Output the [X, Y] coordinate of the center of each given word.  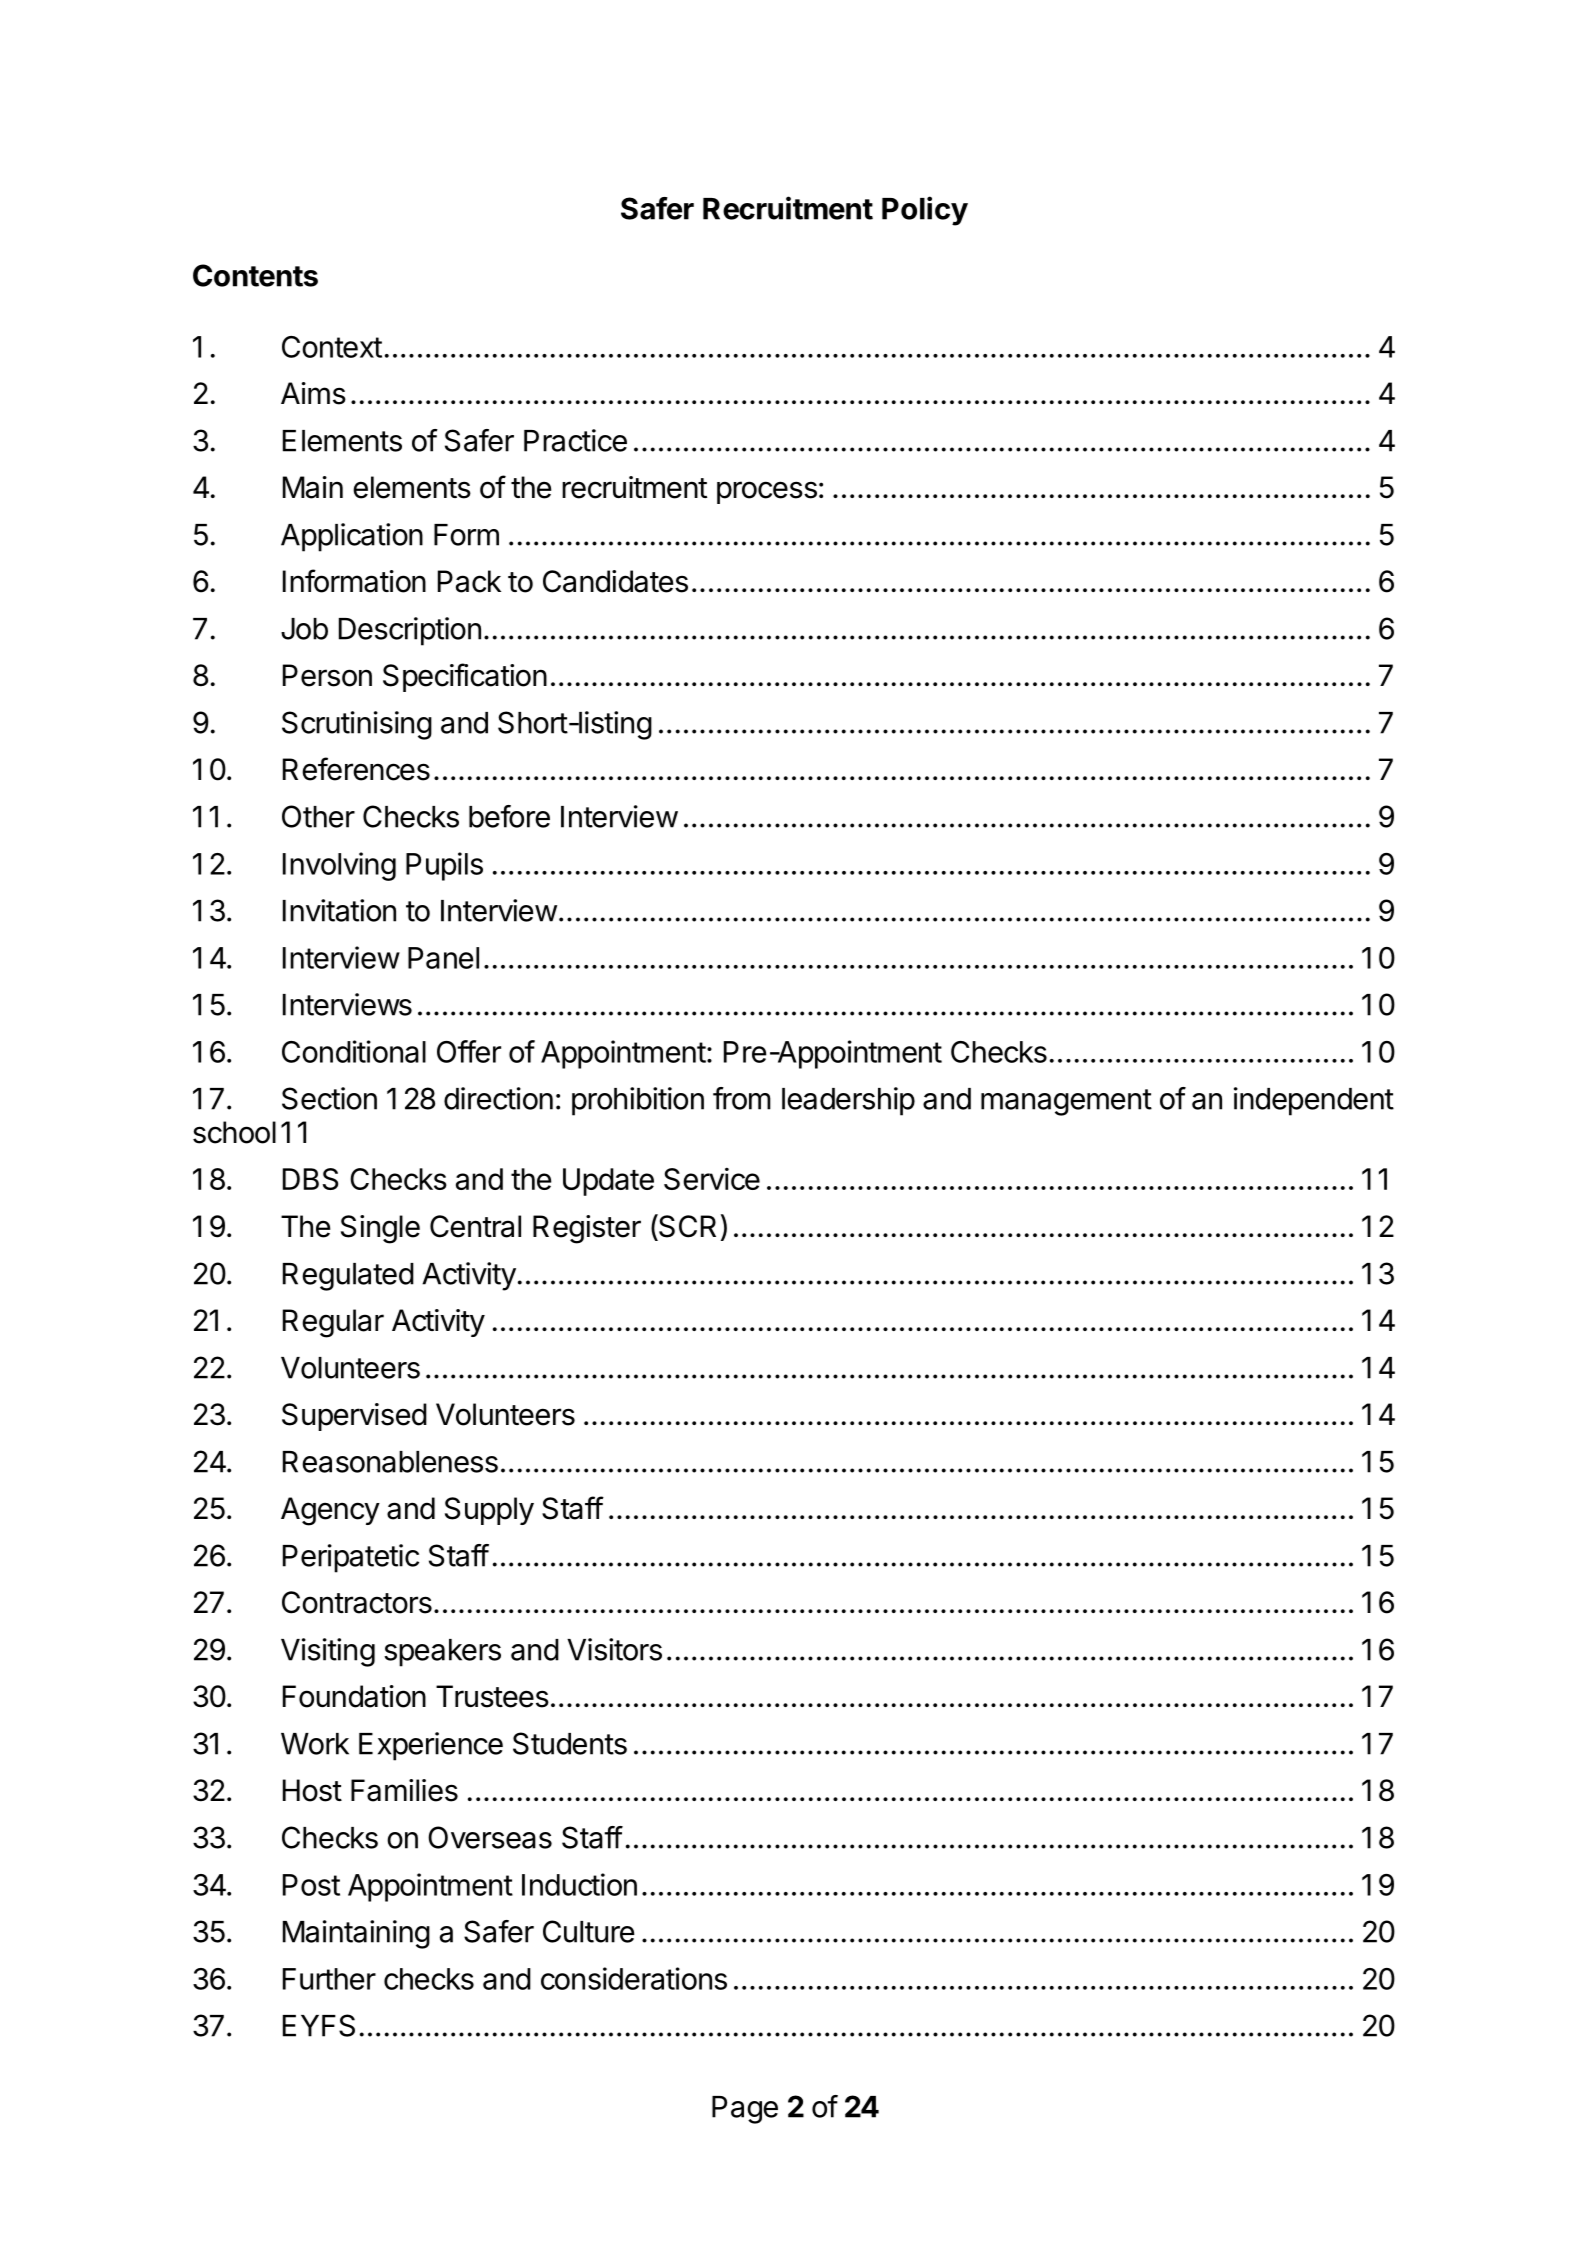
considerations [634, 1978]
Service [712, 1178]
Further [329, 1979]
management [1066, 1102]
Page [745, 2110]
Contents [255, 275]
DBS [310, 1179]
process [767, 492]
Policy [925, 211]
